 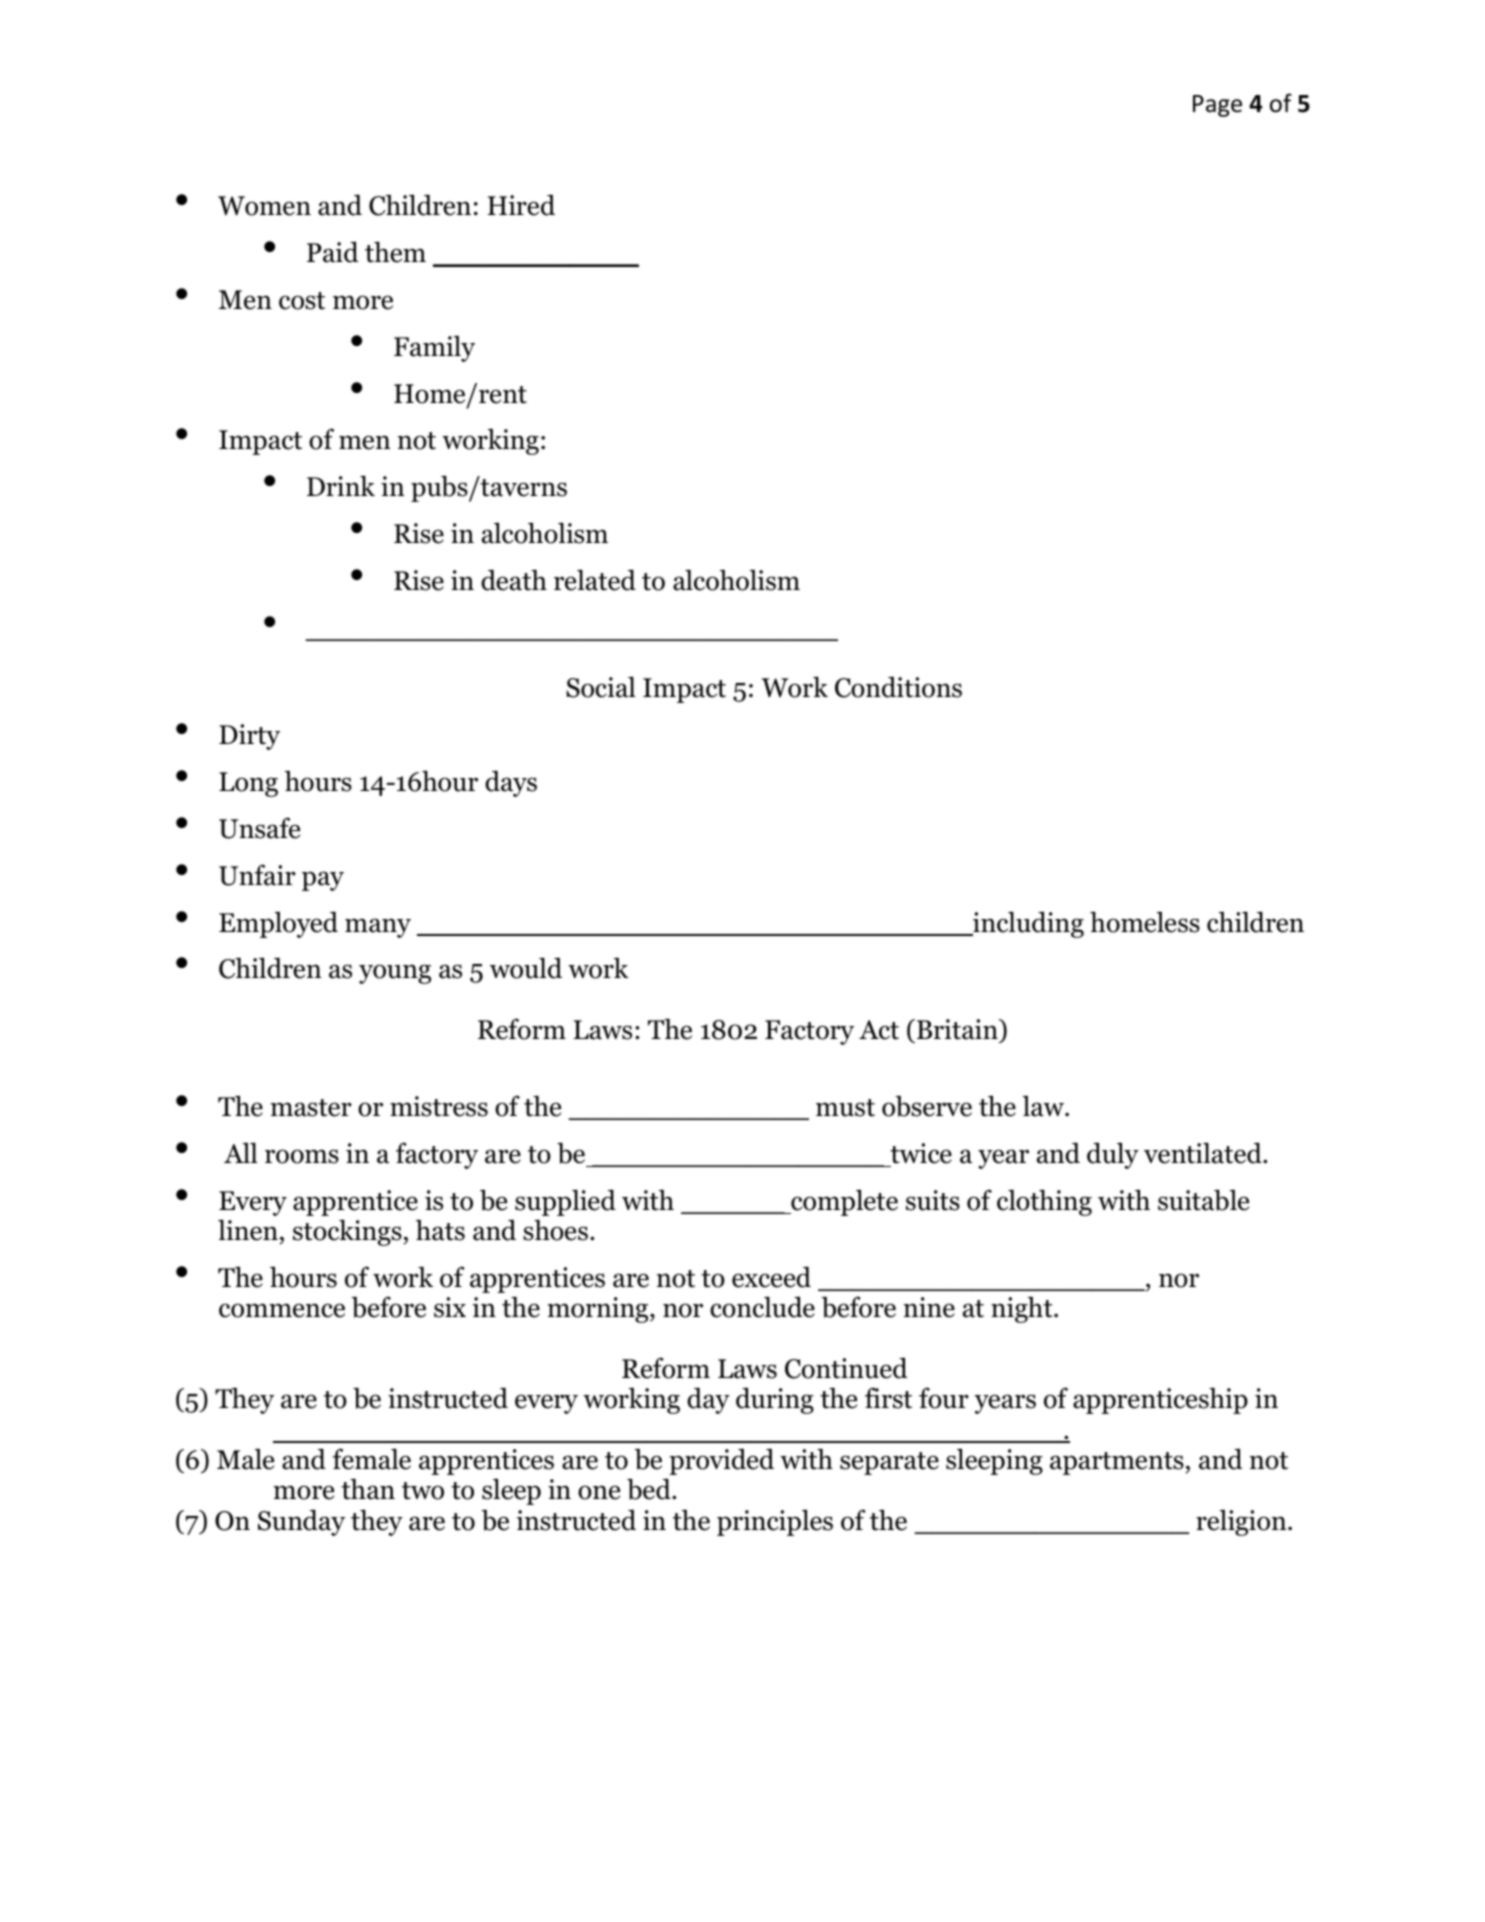 What do you see at coordinates (368, 1489) in the document?
I see `than` at bounding box center [368, 1489].
